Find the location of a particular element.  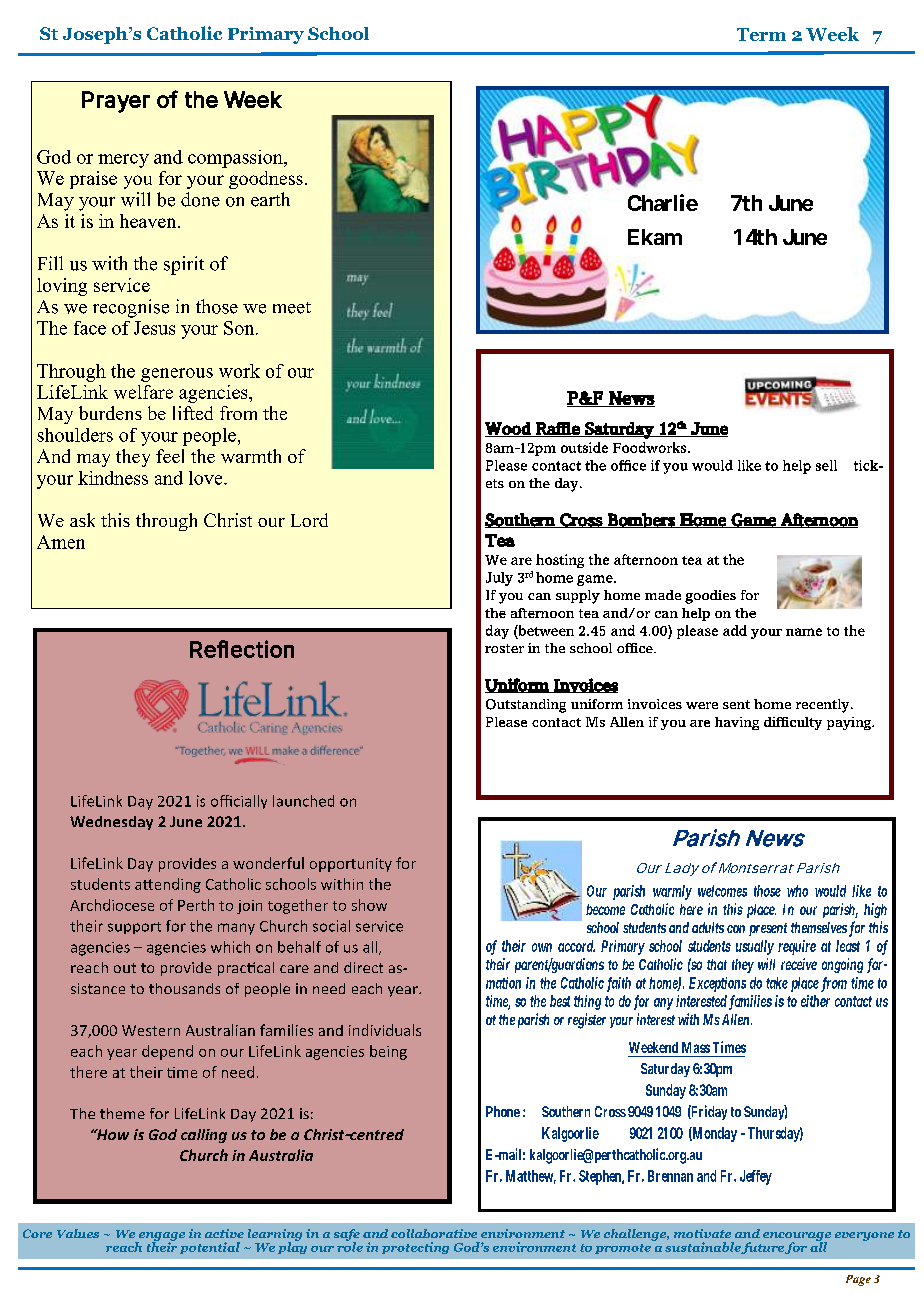

engage is located at coordinates (161, 1237).
